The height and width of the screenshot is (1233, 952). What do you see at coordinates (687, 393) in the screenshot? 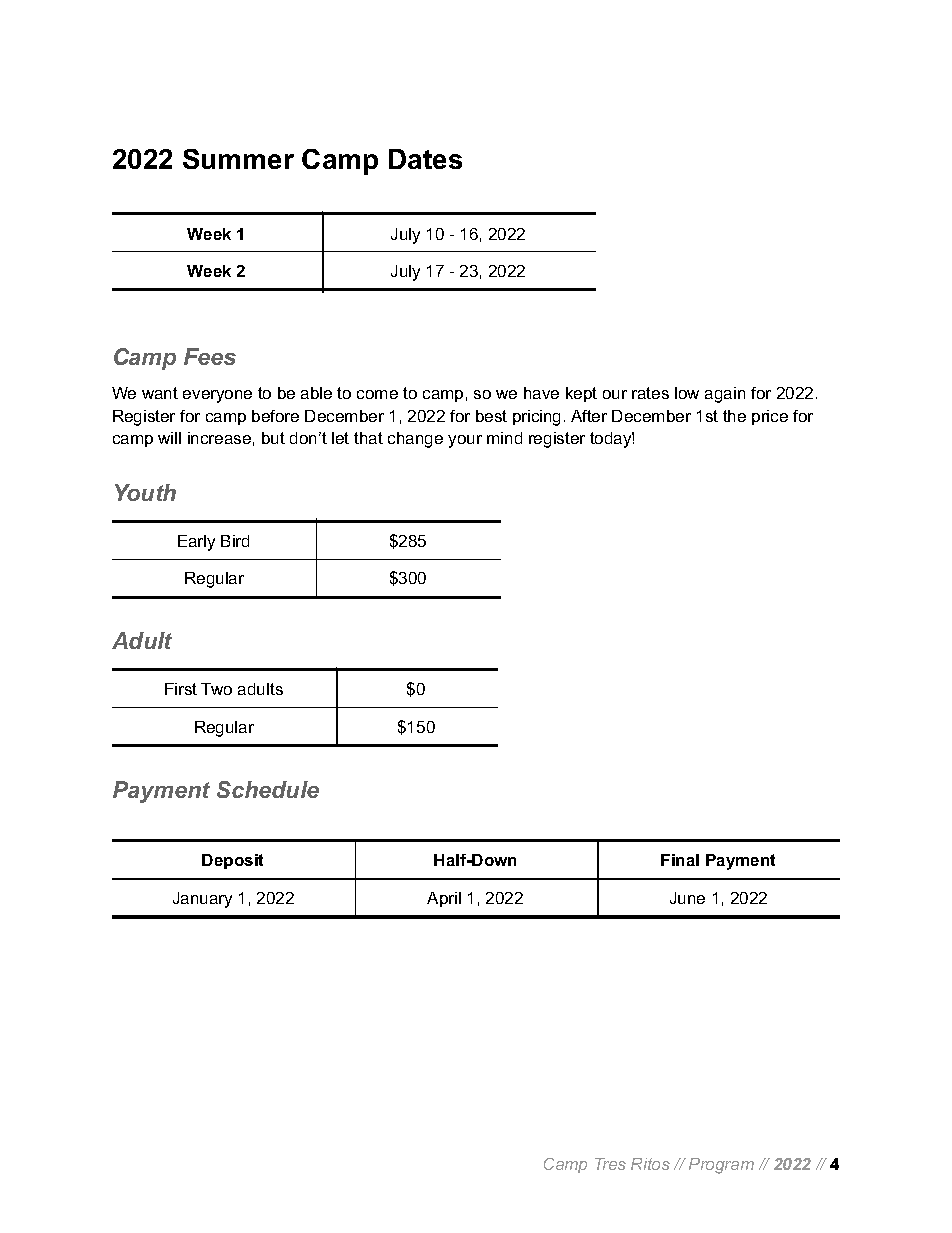
I see `low` at bounding box center [687, 393].
